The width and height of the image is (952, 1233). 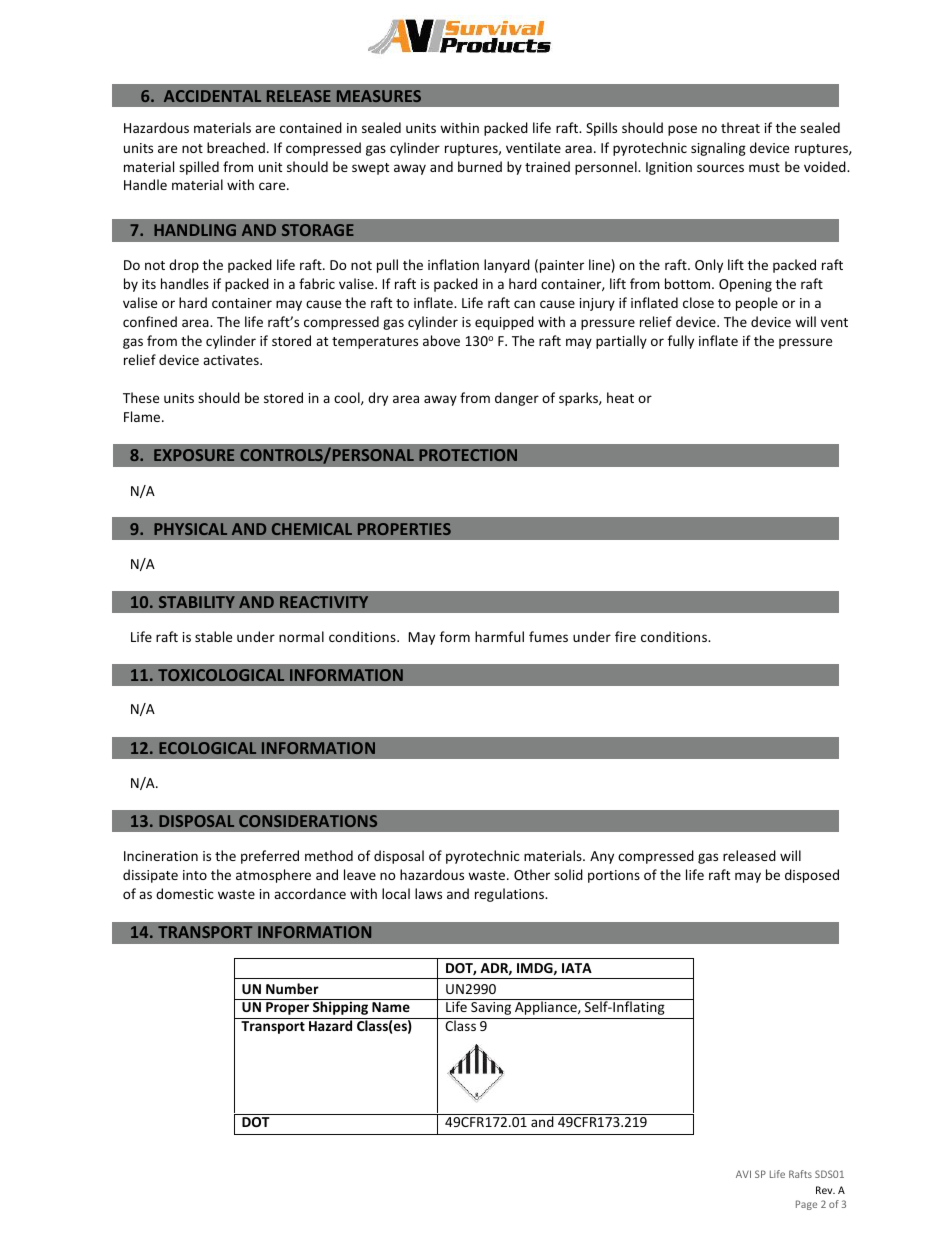 I want to click on Number, so click(x=292, y=988).
